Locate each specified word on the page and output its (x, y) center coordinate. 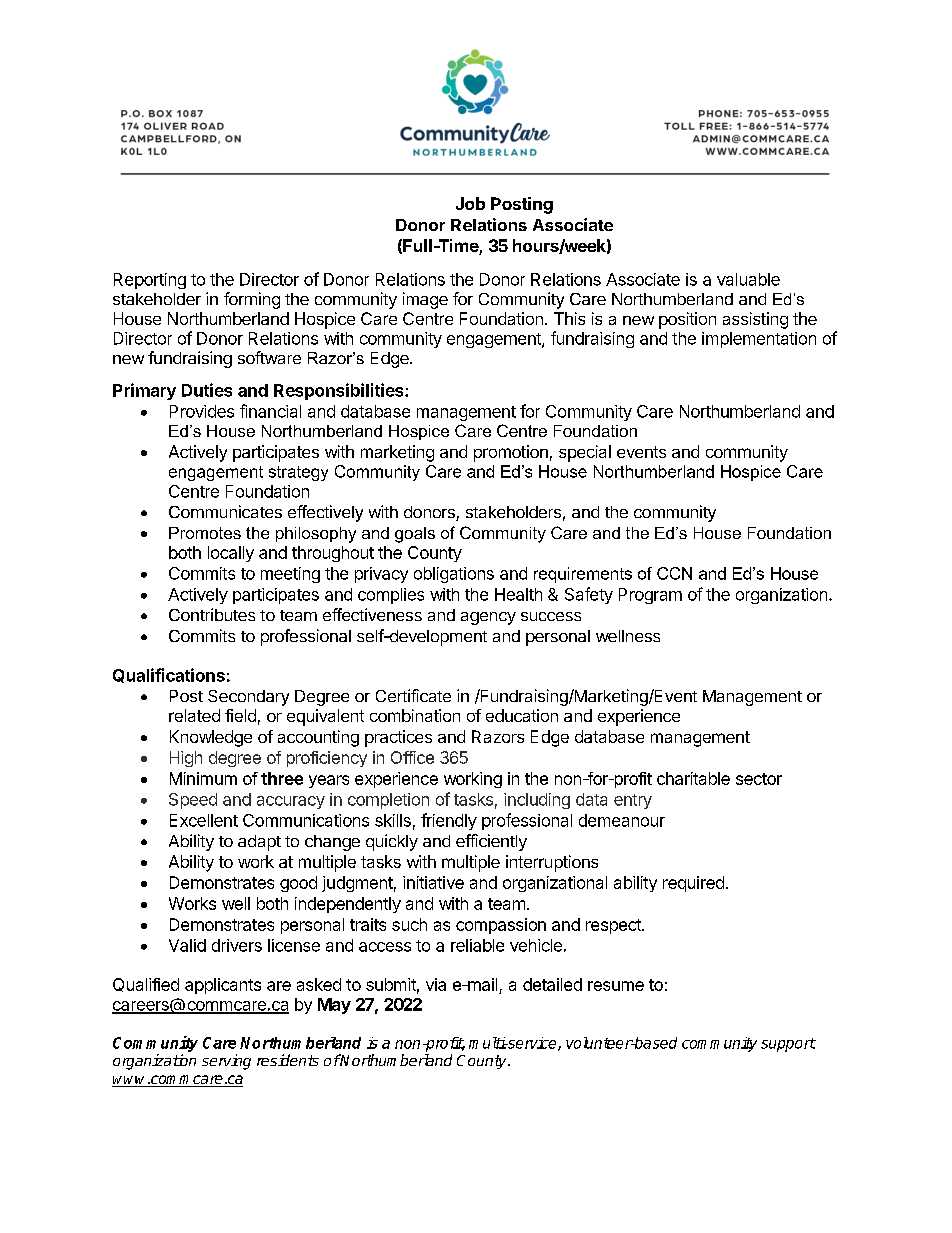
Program (650, 596)
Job (470, 203)
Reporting (150, 281)
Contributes (212, 614)
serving (226, 1062)
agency (488, 618)
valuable (748, 279)
